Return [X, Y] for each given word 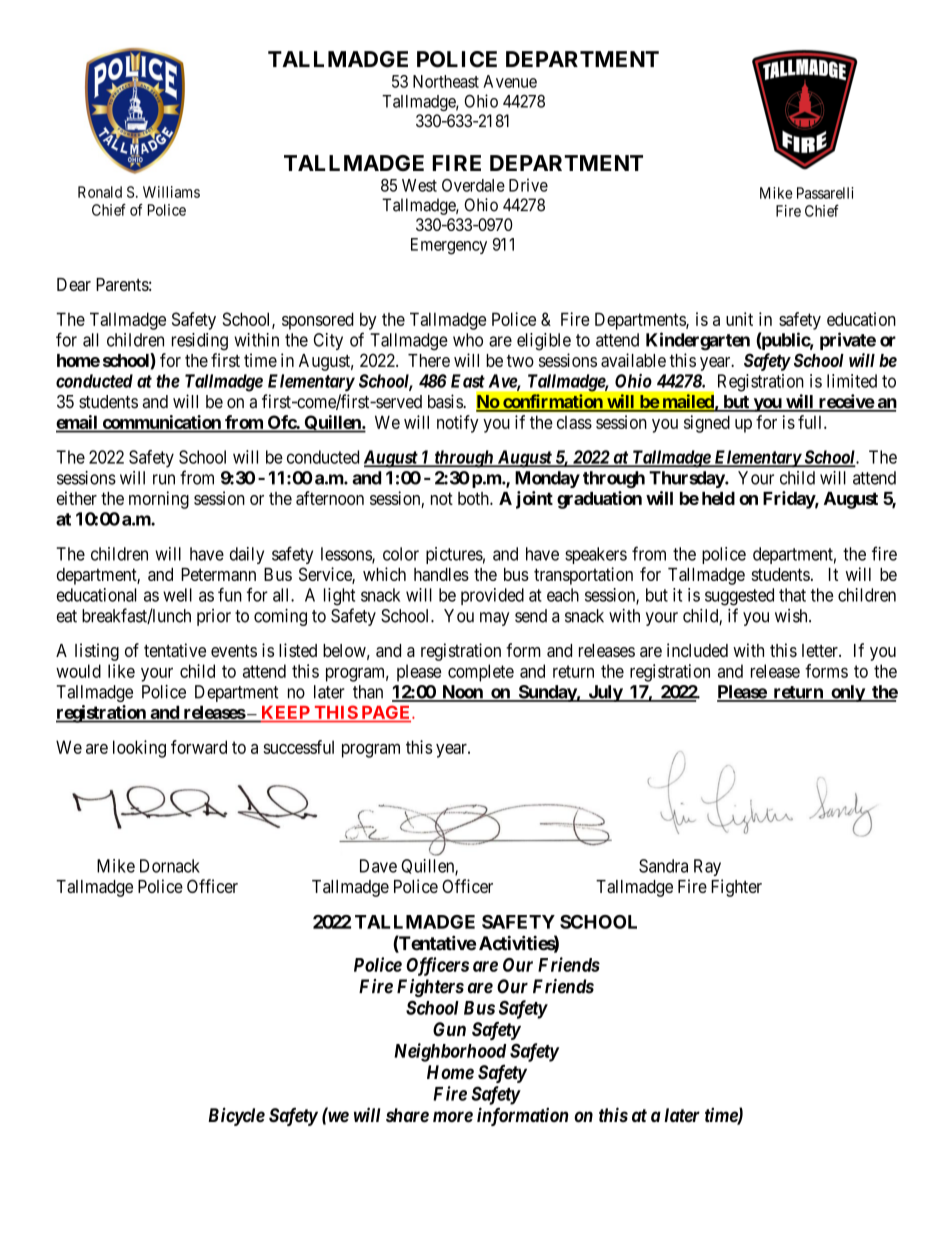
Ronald [100, 192]
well [177, 595]
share [407, 1115]
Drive [528, 185]
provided [492, 596]
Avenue [510, 81]
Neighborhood [450, 1052]
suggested [739, 597]
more [453, 1117]
